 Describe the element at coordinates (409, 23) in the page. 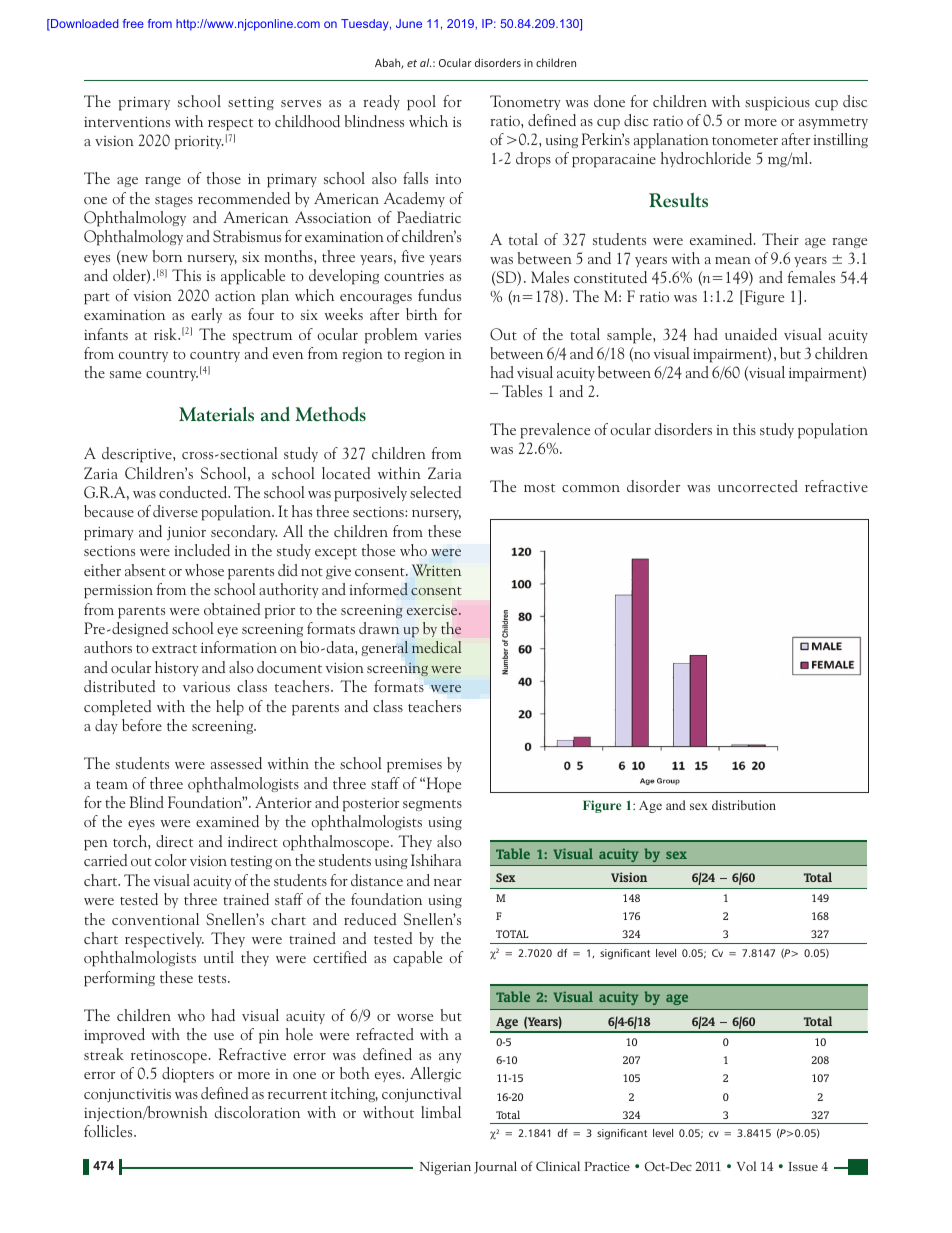

I see `June` at that location.
